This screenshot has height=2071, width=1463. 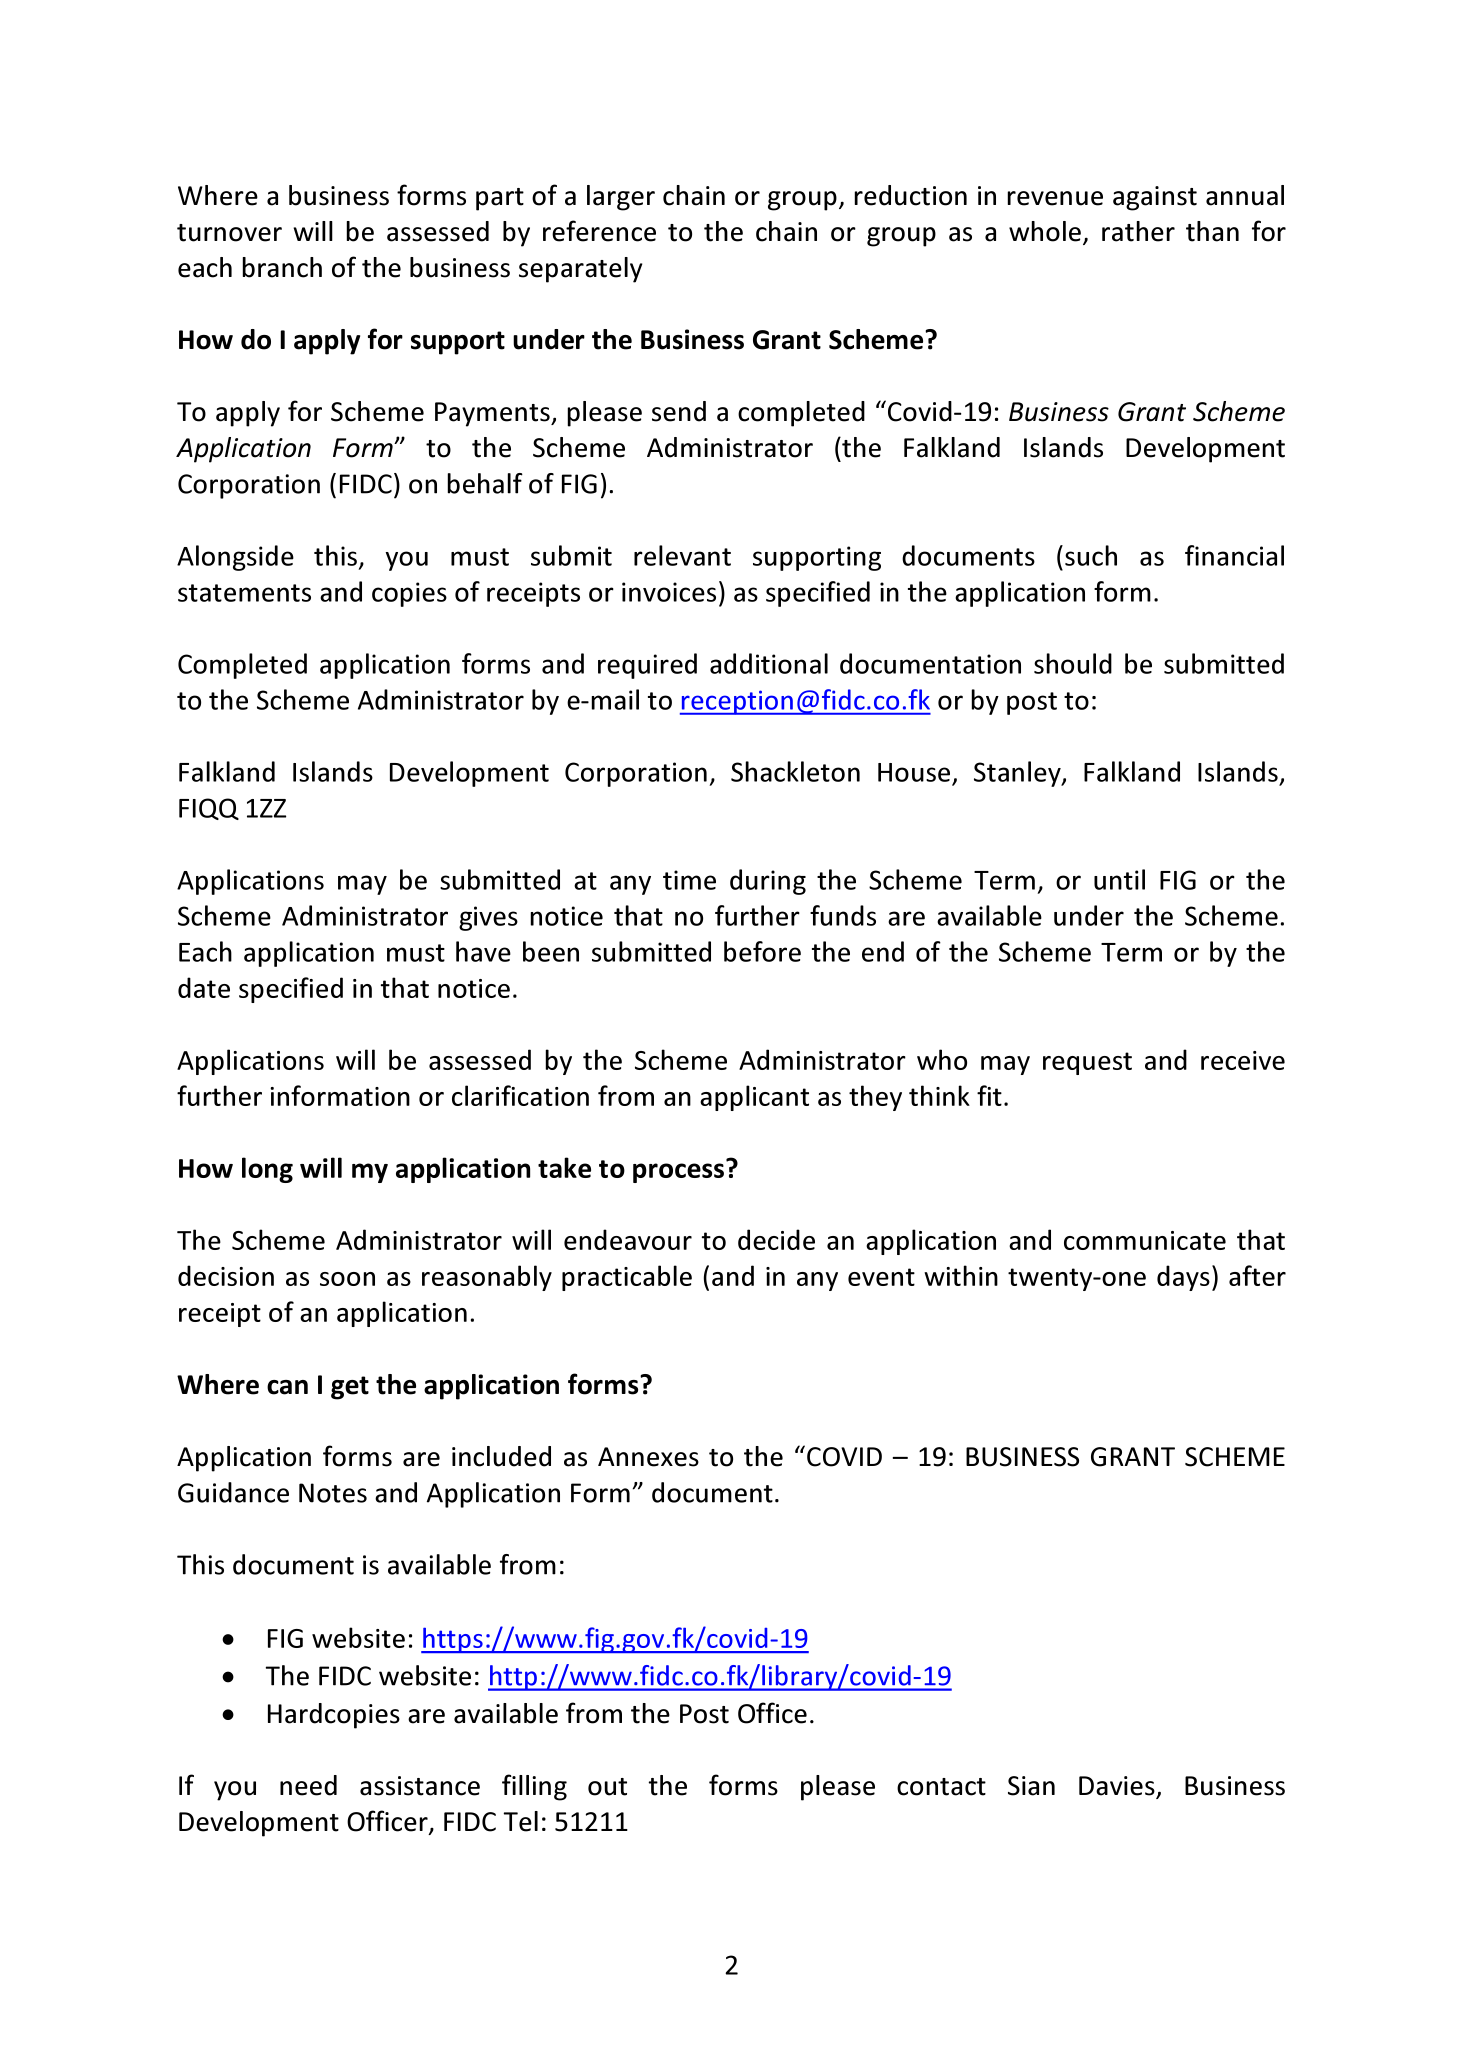 I want to click on request, so click(x=1087, y=1063).
